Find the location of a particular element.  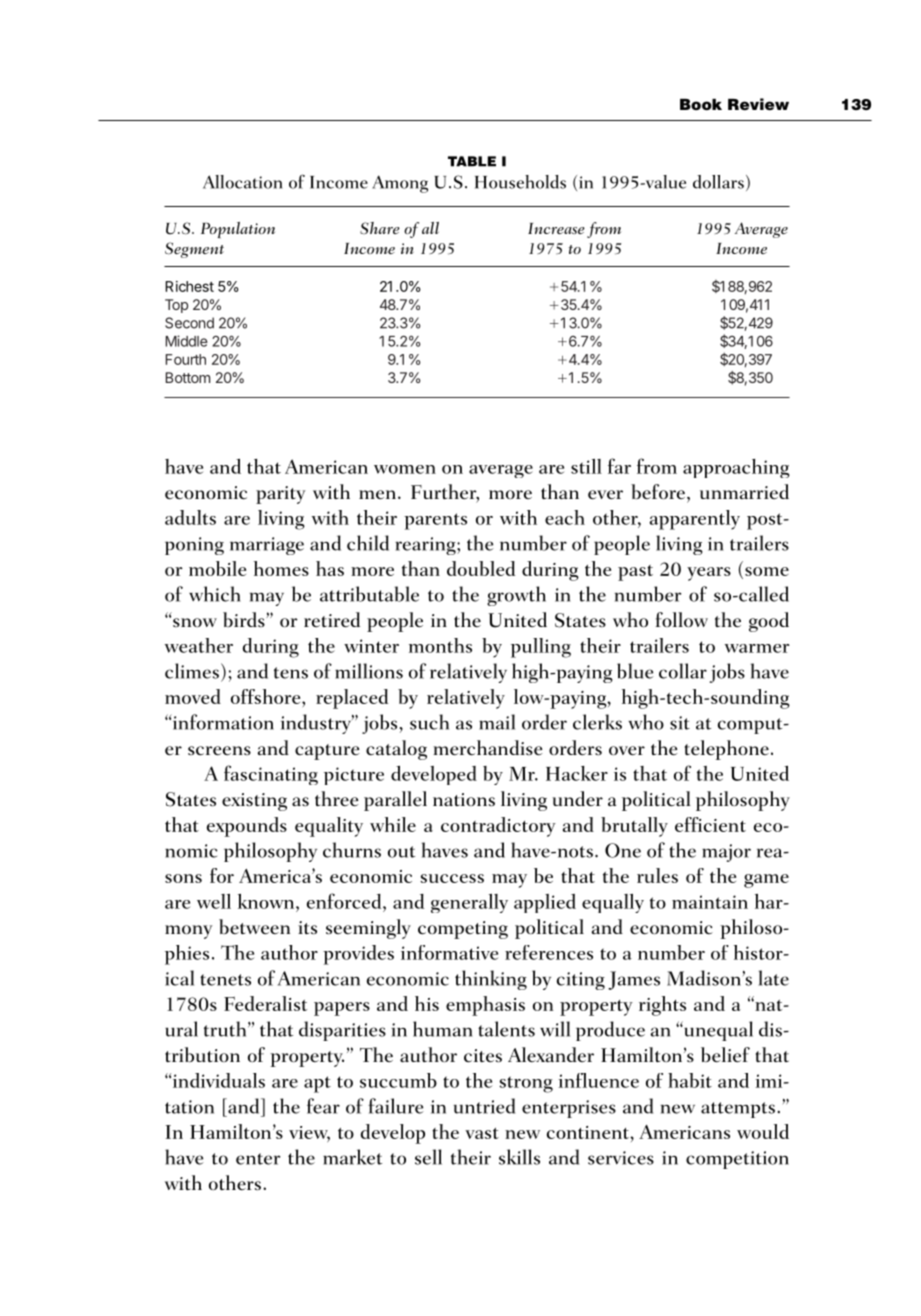

approaching is located at coordinates (736, 468).
